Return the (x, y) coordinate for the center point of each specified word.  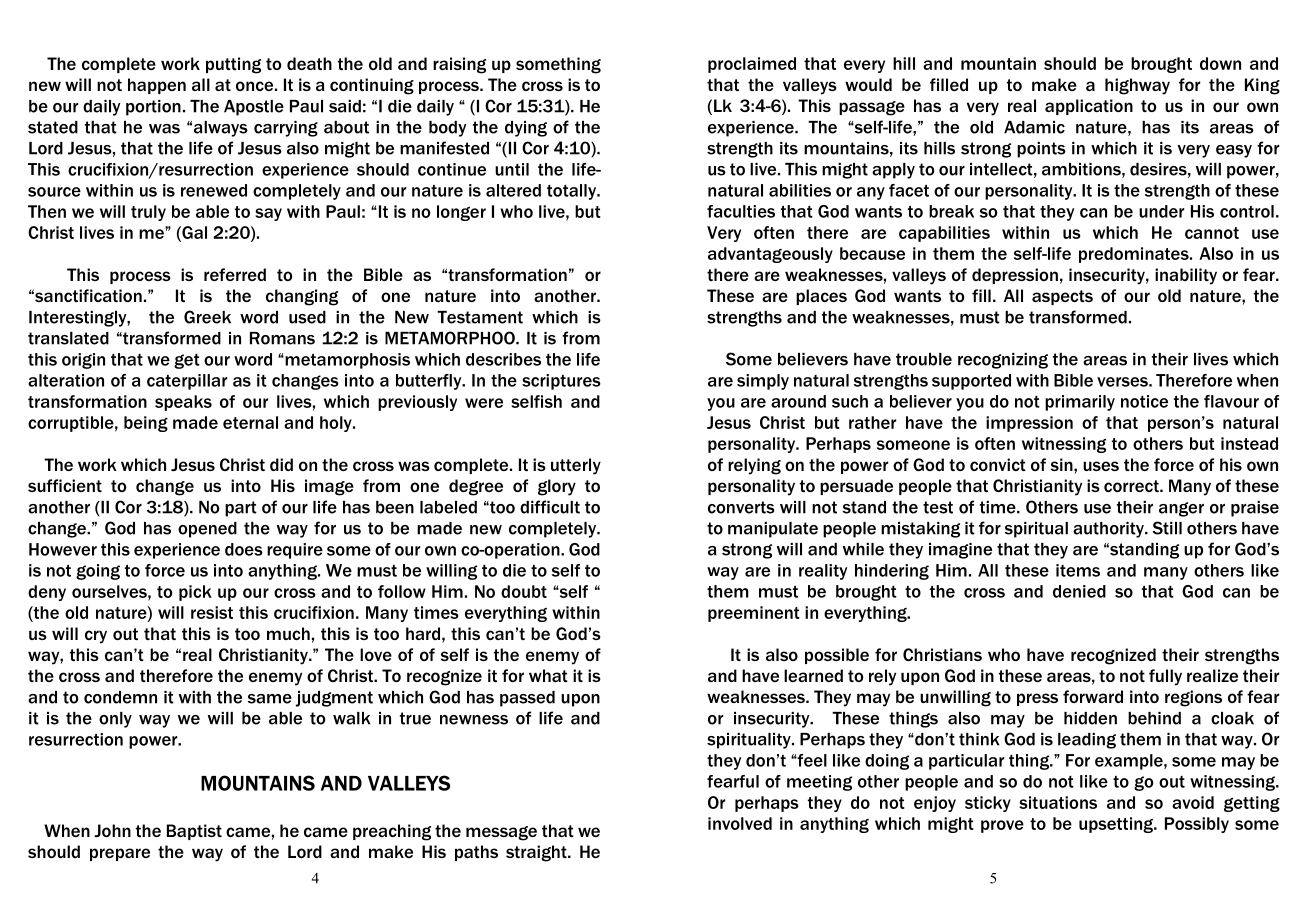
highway (1137, 86)
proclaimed (752, 65)
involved (740, 823)
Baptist (194, 832)
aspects (1062, 297)
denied (1079, 591)
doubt (524, 591)
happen (157, 86)
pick (195, 593)
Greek (207, 317)
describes (503, 359)
